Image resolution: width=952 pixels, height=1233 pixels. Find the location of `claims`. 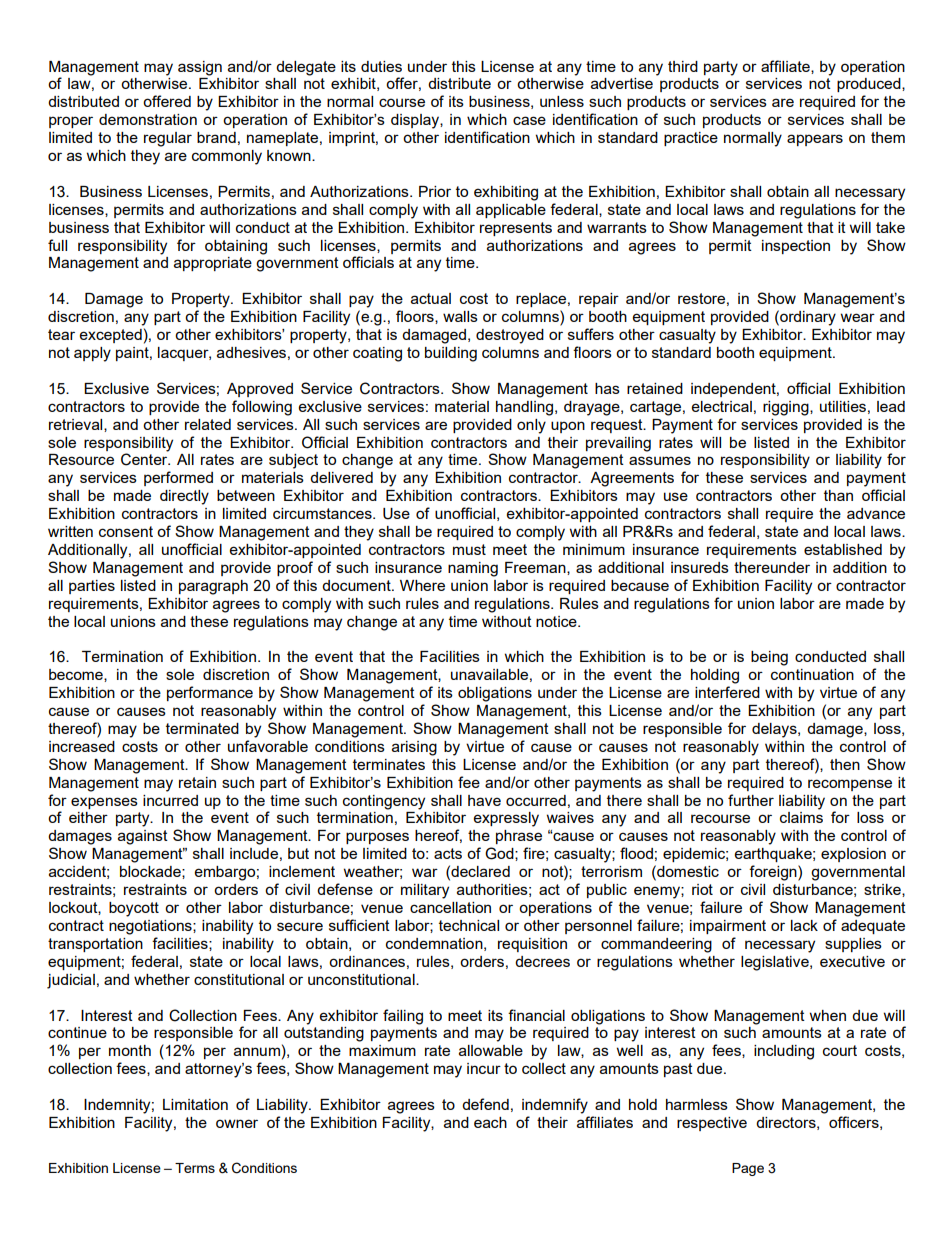

claims is located at coordinates (801, 817).
